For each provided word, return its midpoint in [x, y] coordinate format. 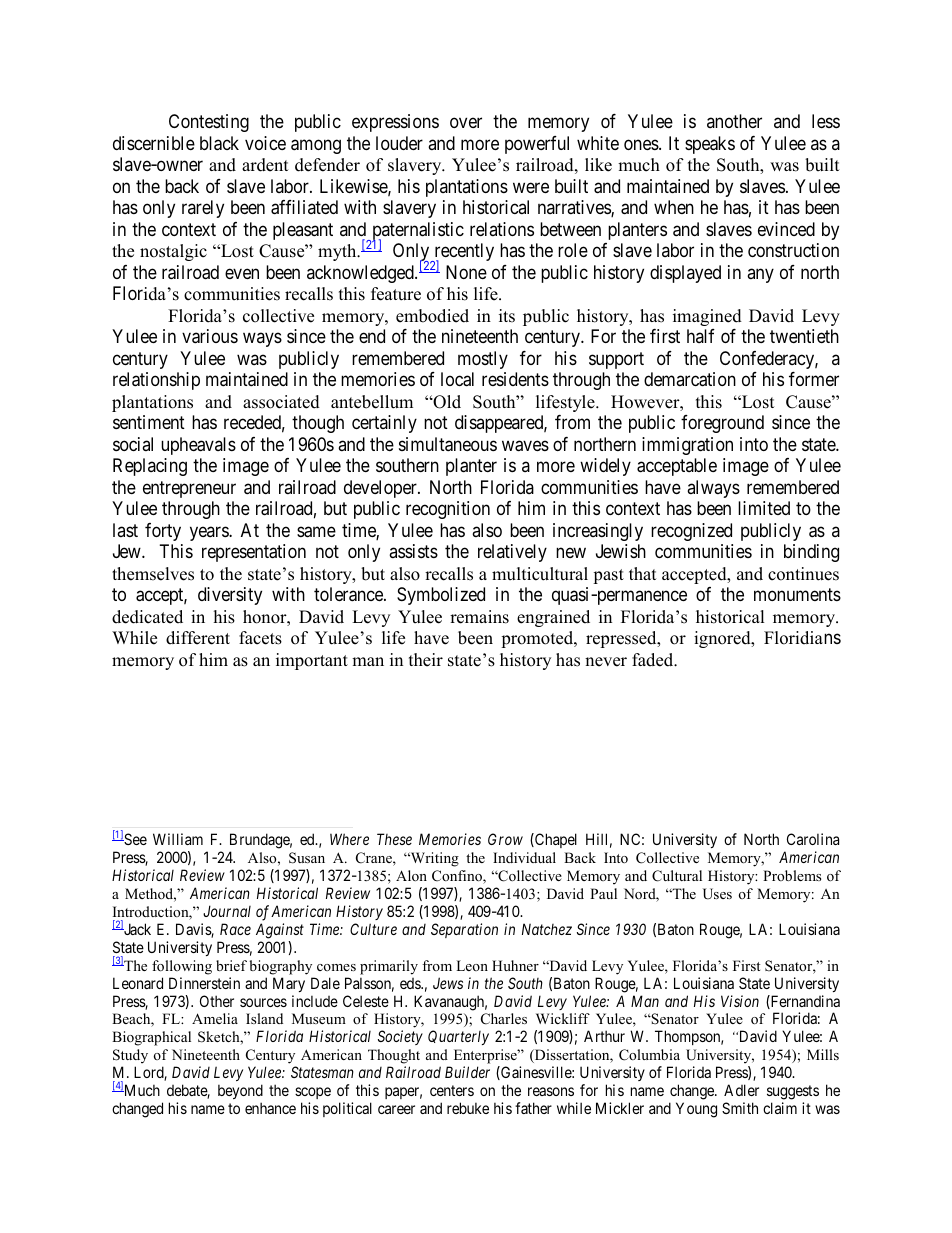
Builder [467, 1072]
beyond [240, 1091]
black [219, 143]
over [466, 123]
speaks [710, 145]
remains [479, 617]
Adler [741, 1090]
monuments [797, 594]
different [198, 638]
